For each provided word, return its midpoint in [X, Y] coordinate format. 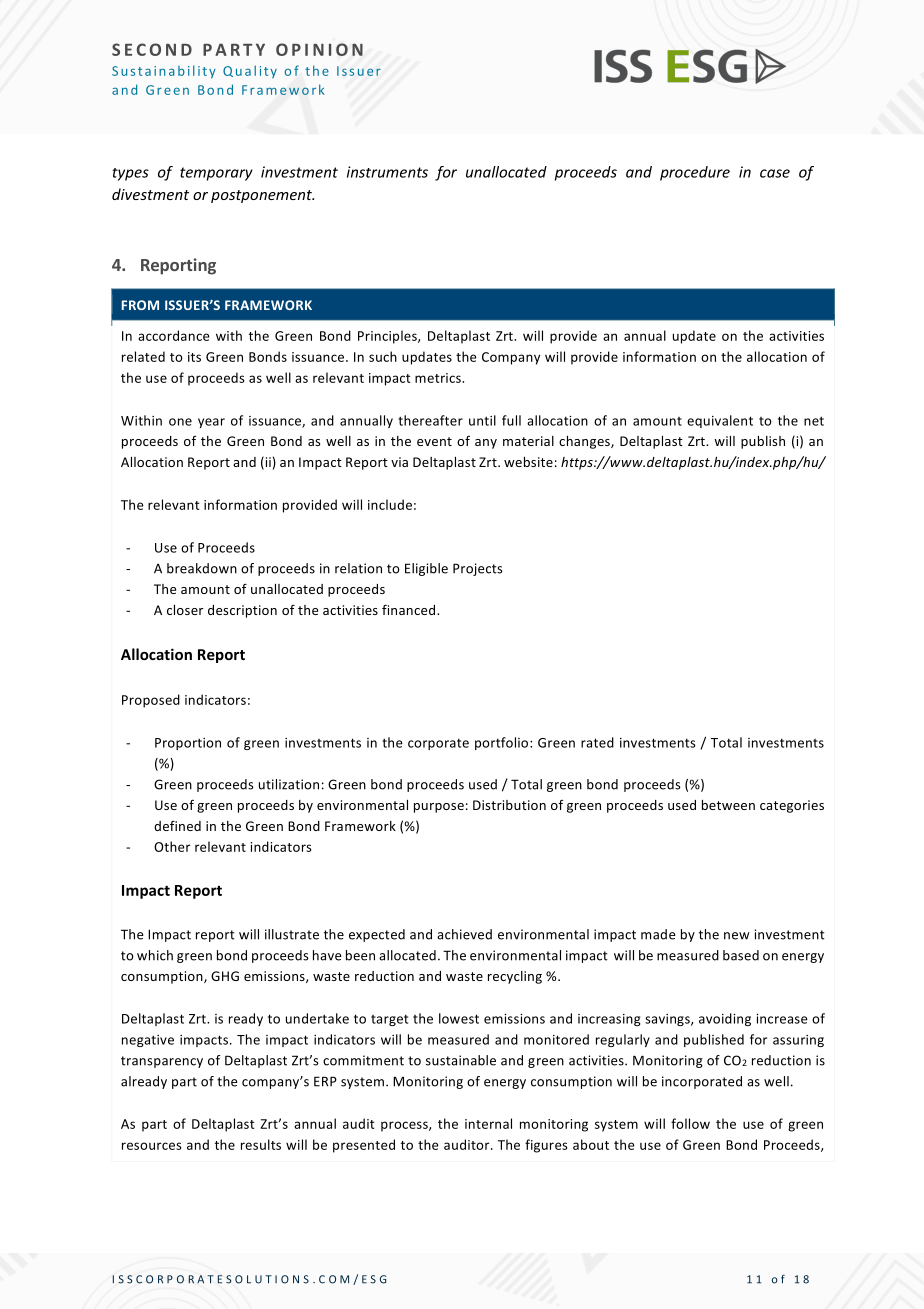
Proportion [188, 744]
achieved [464, 934]
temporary [216, 174]
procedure [695, 173]
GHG [225, 976]
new [737, 936]
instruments [387, 172]
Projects [478, 569]
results [261, 1144]
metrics [439, 378]
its [194, 357]
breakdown [202, 568]
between [728, 805]
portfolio [503, 743]
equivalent [720, 421]
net [814, 421]
